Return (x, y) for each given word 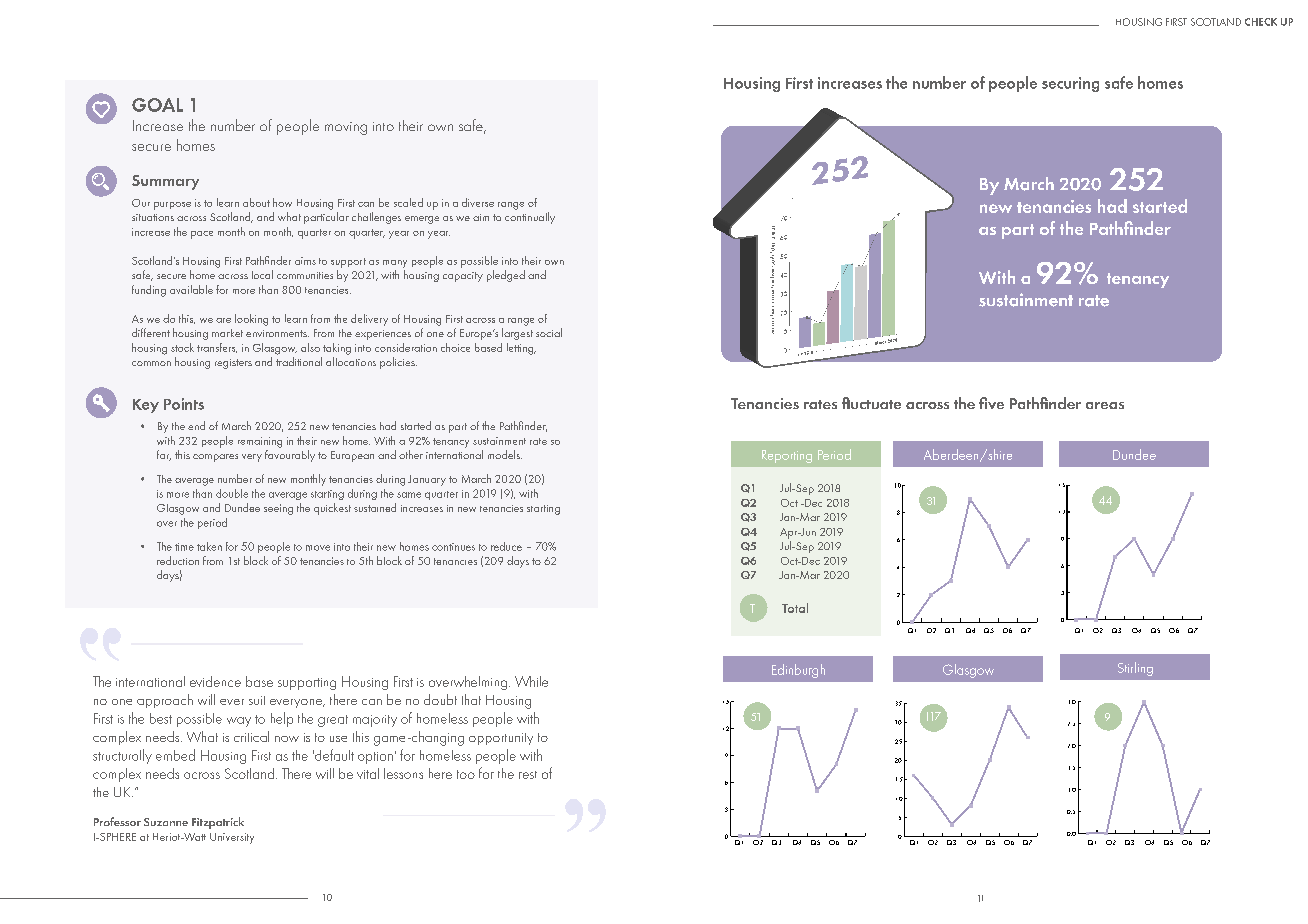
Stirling (1135, 669)
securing (1070, 84)
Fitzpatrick (218, 823)
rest (528, 775)
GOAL (157, 105)
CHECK (1261, 22)
